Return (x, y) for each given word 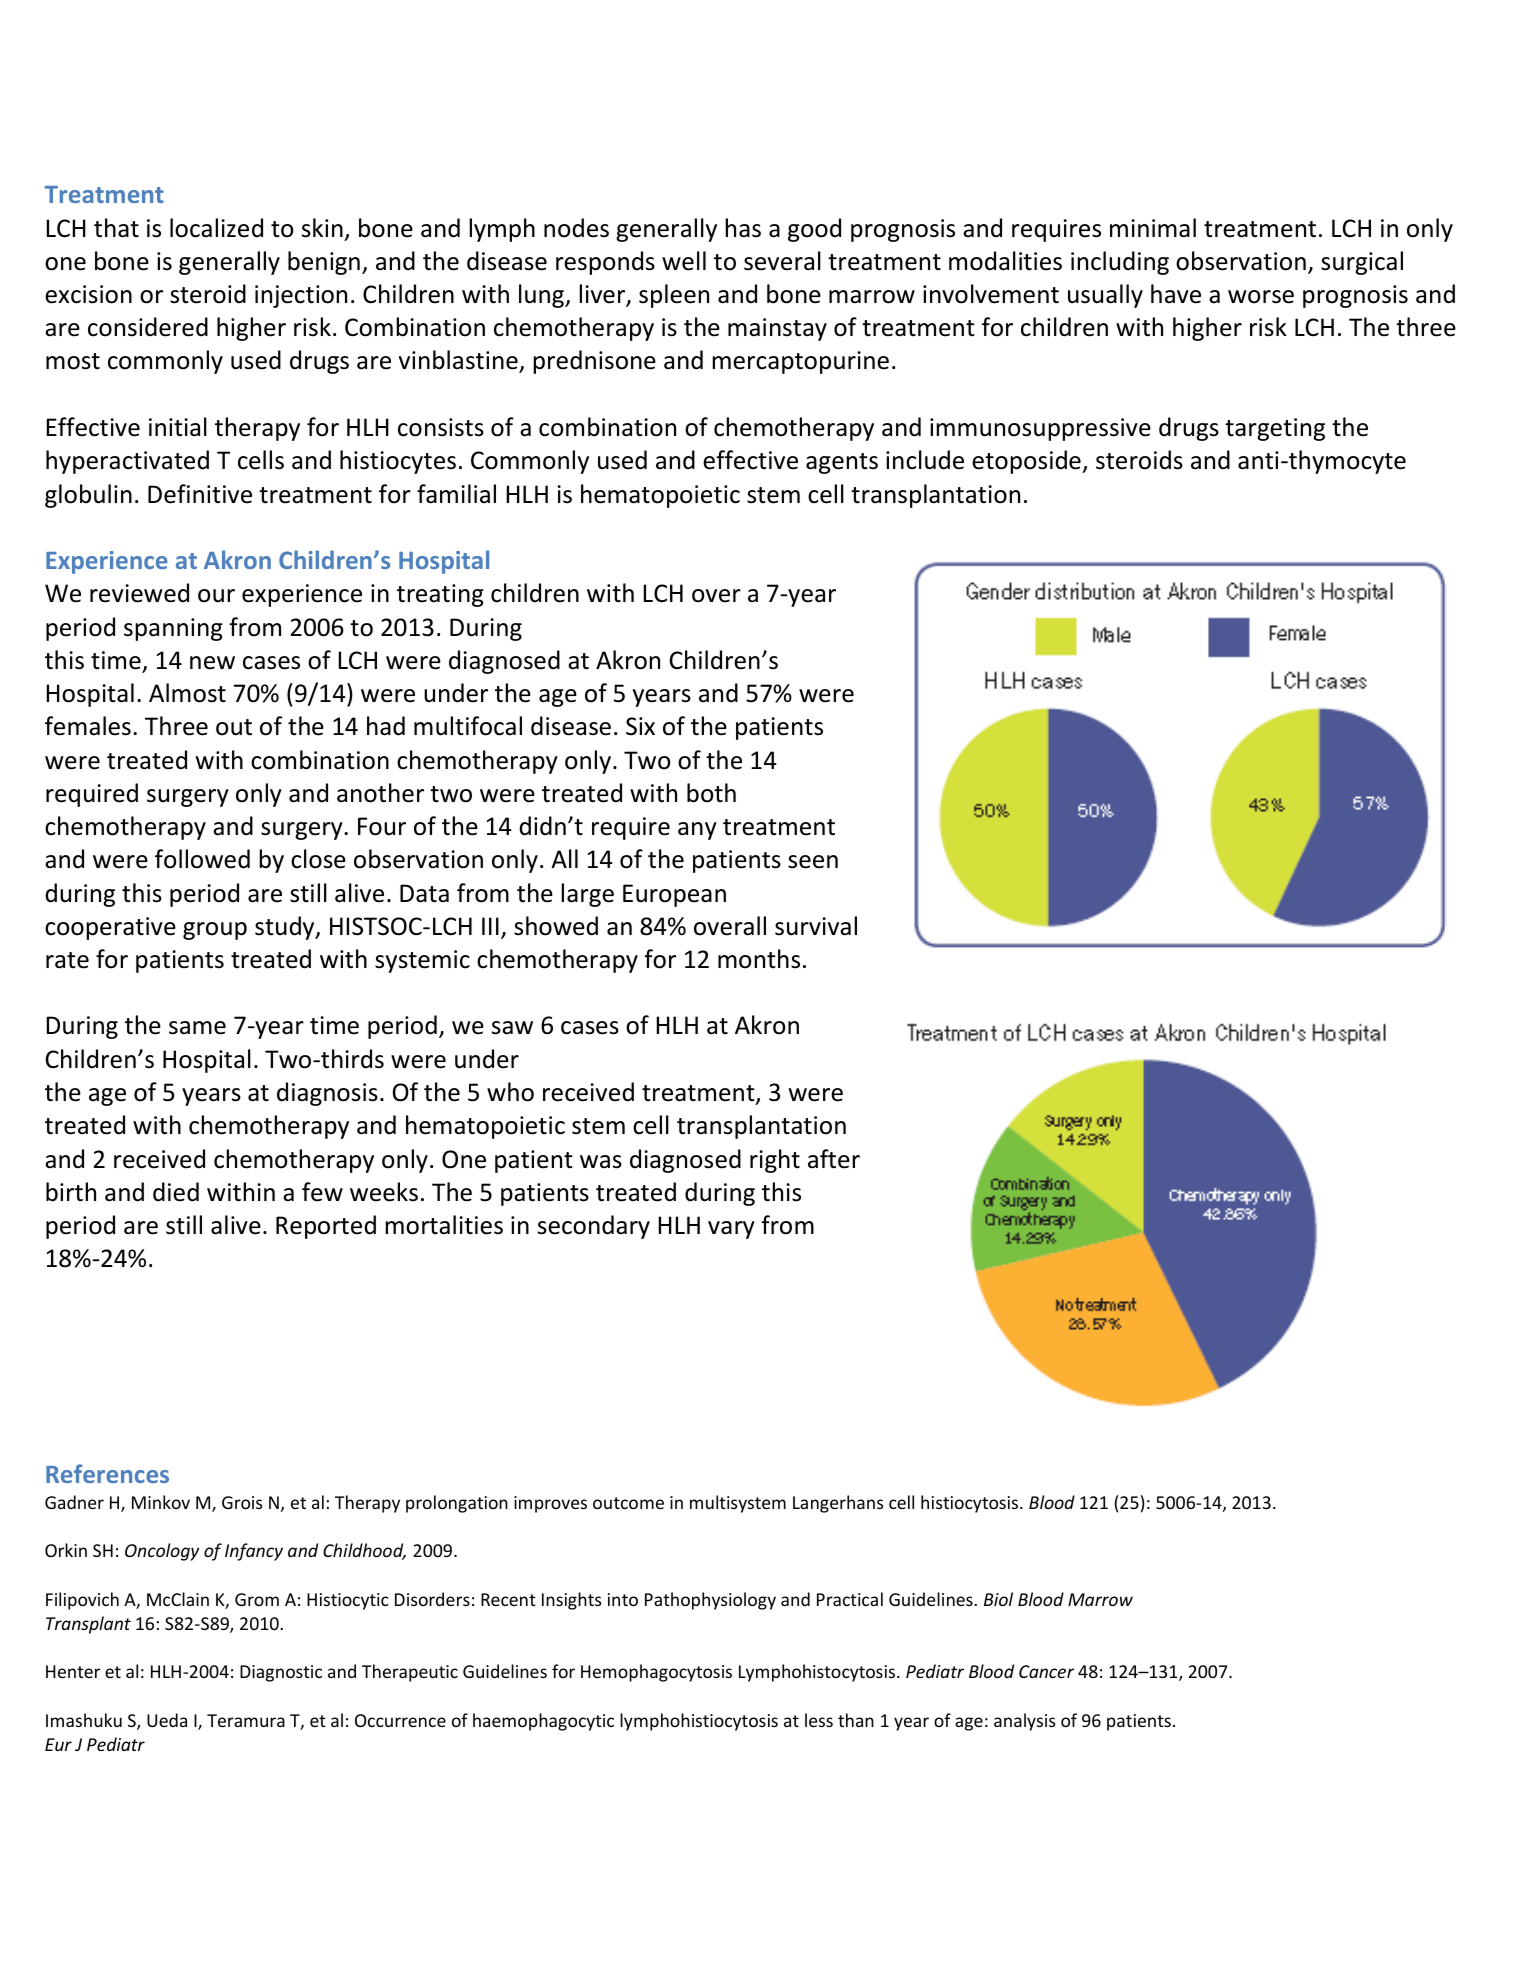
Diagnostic (281, 1673)
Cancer (1046, 1671)
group (215, 931)
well (684, 261)
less (819, 1720)
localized (216, 228)
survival (816, 926)
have (1176, 294)
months (759, 959)
